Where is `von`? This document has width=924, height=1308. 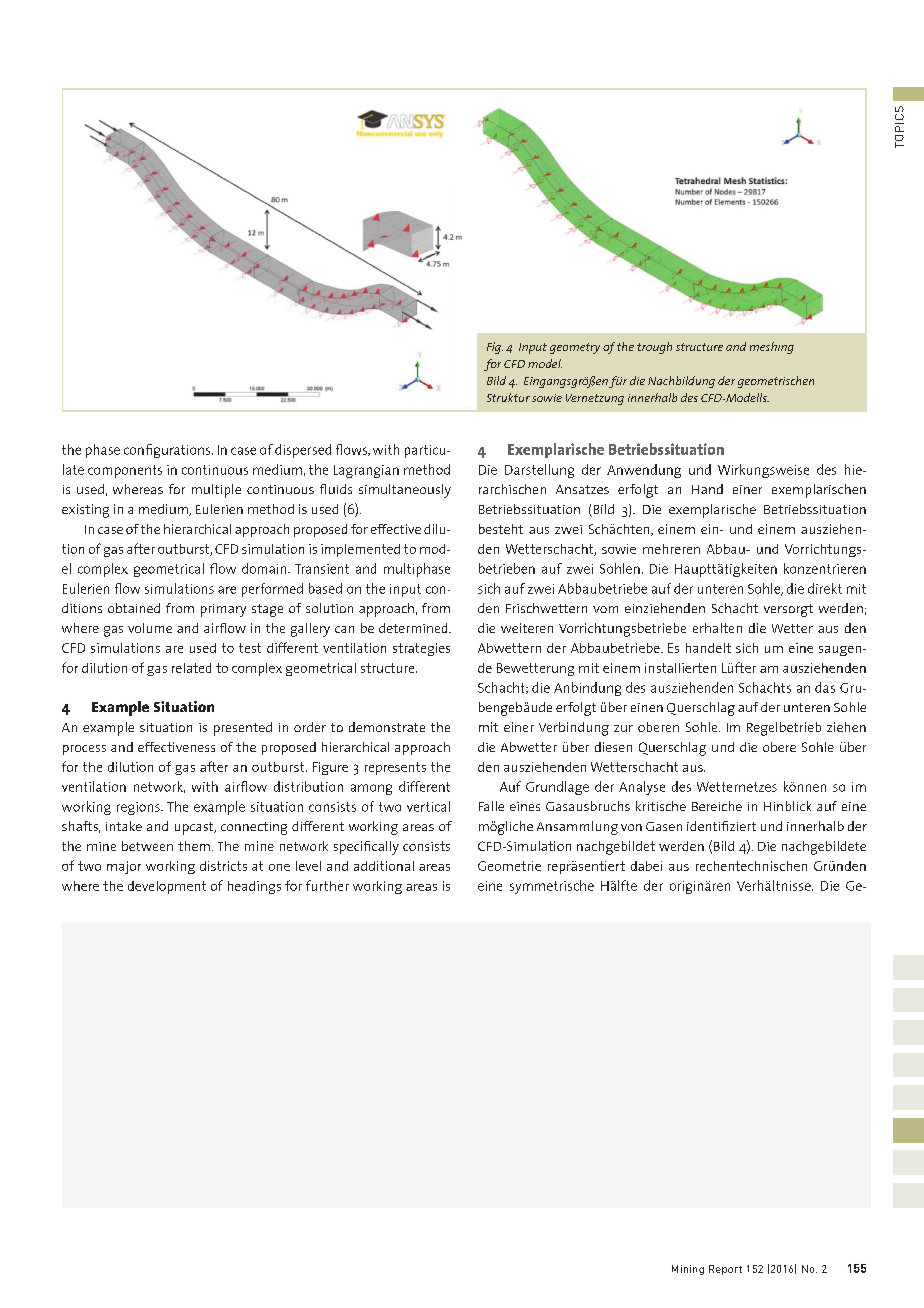
von is located at coordinates (631, 827).
